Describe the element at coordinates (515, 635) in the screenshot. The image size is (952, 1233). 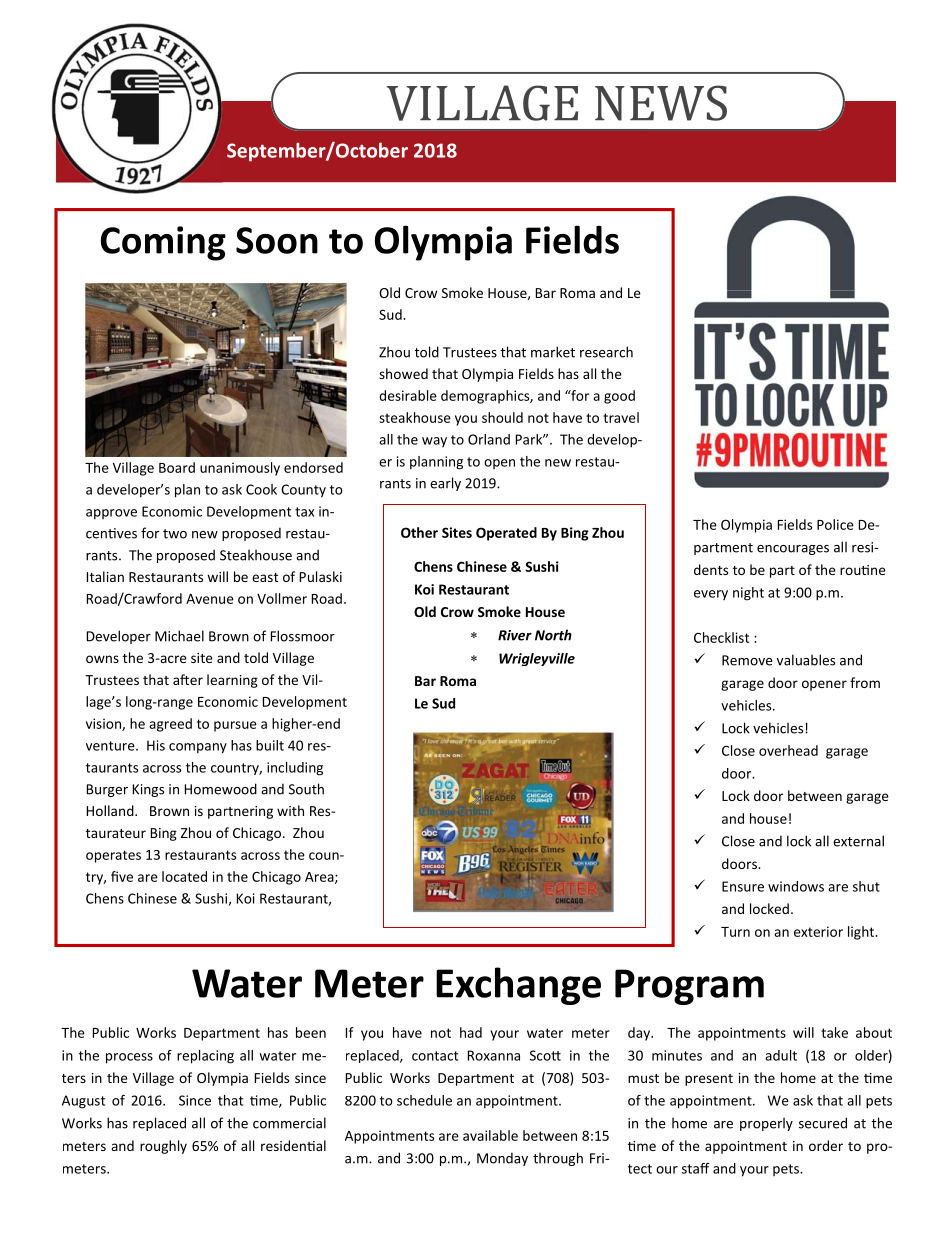
I see `River` at that location.
